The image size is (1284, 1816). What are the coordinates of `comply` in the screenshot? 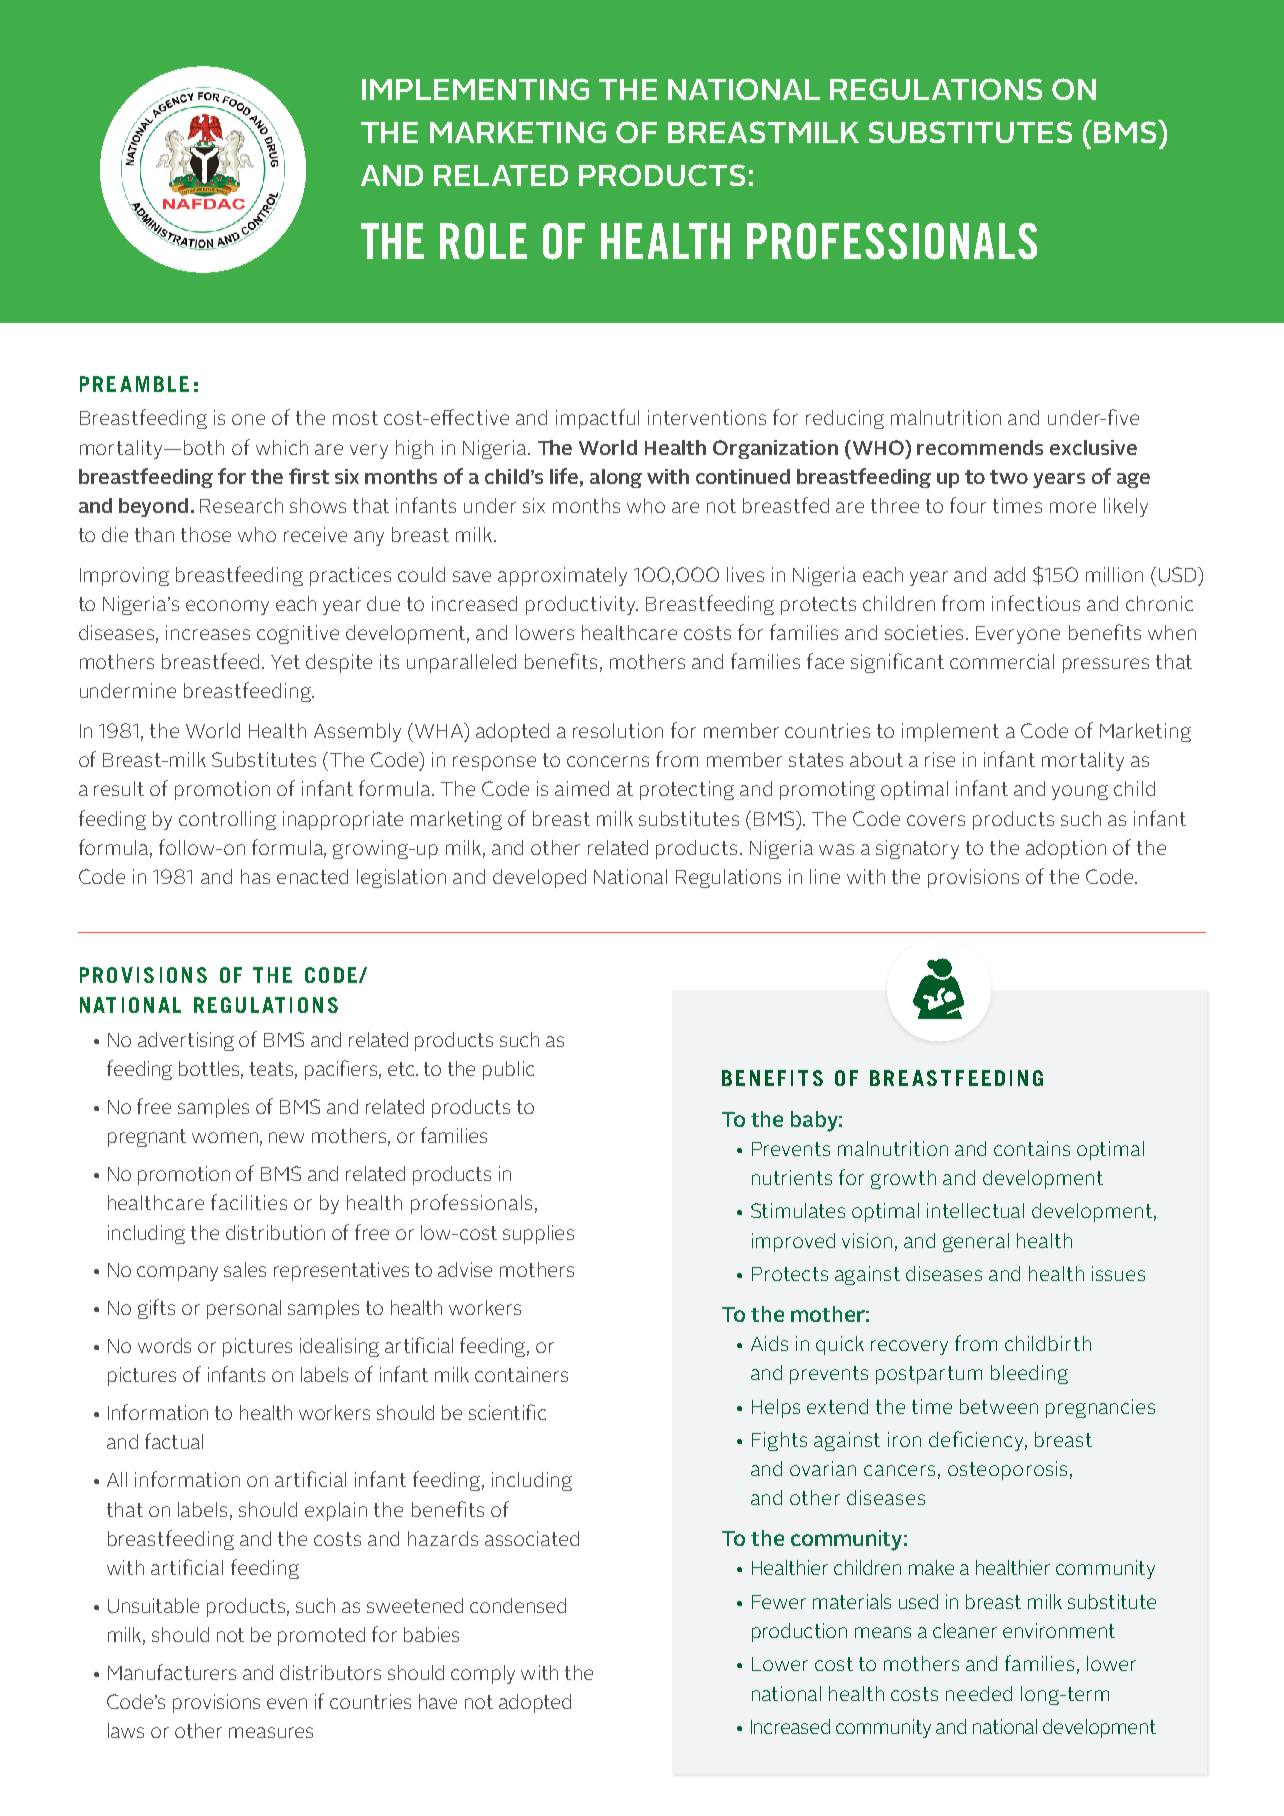 It's located at (483, 1674).
